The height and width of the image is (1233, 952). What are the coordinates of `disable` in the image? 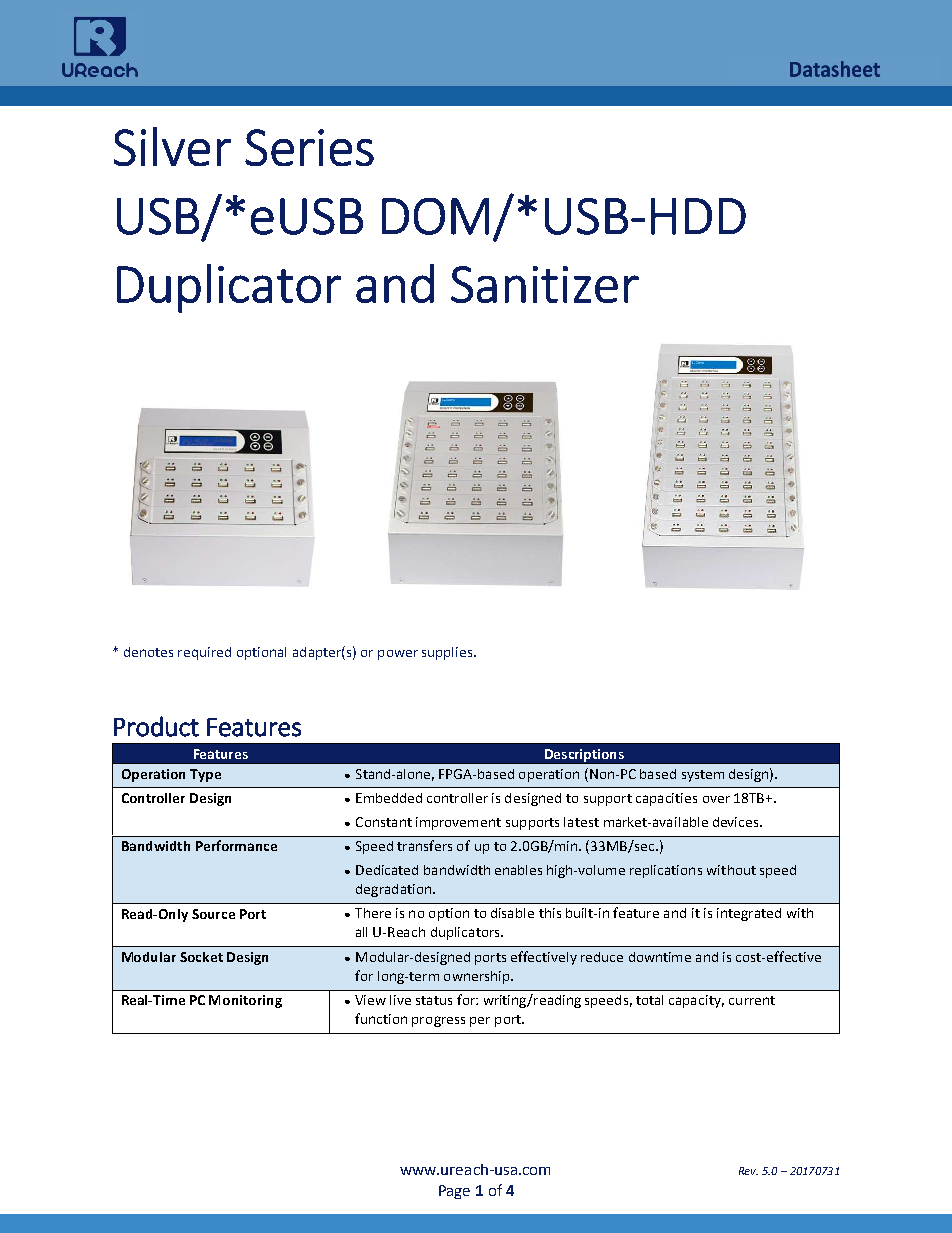 It's located at (512, 913).
